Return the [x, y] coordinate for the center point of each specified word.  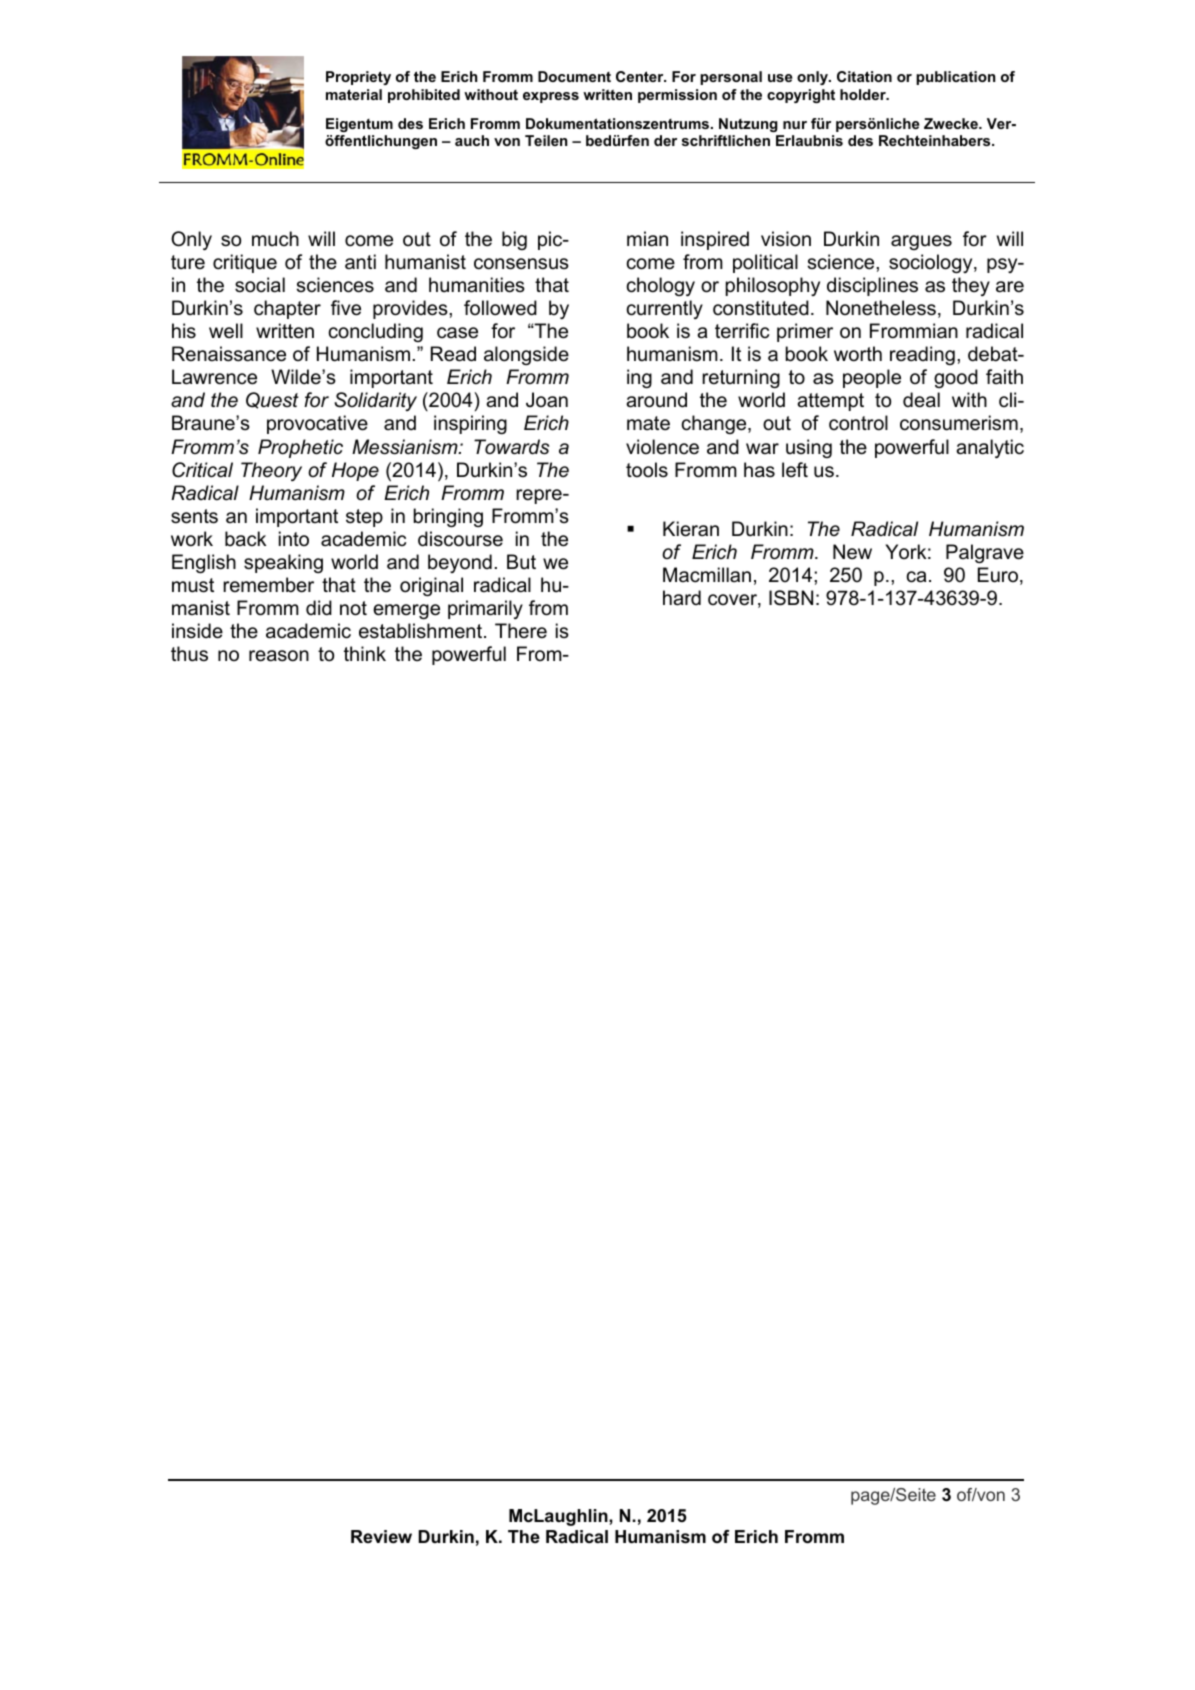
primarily [485, 609]
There [521, 631]
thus [189, 654]
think [365, 653]
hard [682, 598]
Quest [272, 400]
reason [279, 656]
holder [864, 94]
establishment [422, 631]
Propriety [358, 78]
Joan [547, 400]
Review [381, 1536]
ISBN [791, 598]
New [852, 551]
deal [921, 400]
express [551, 97]
